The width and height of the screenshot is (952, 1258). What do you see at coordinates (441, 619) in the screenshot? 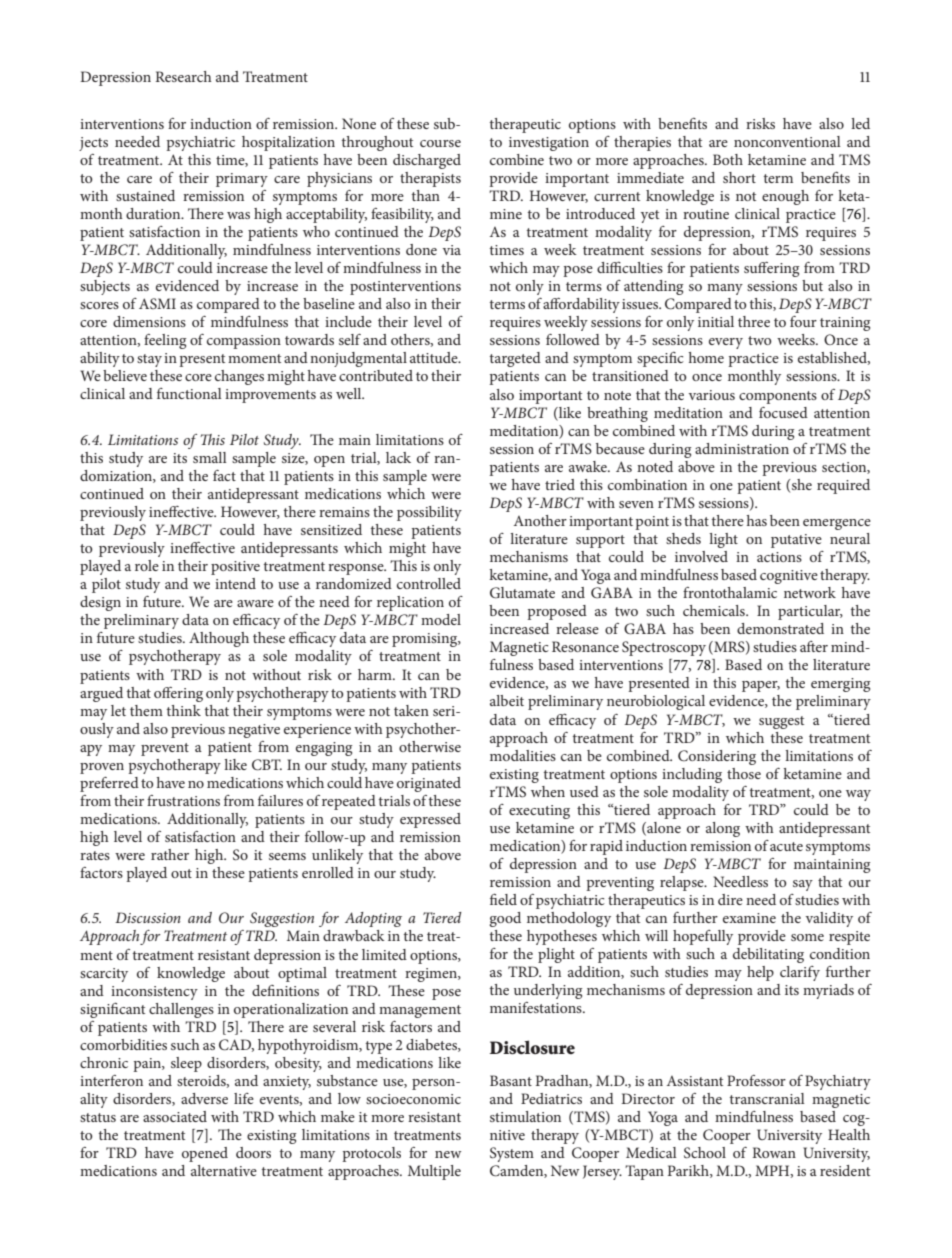
I see `model` at bounding box center [441, 619].
